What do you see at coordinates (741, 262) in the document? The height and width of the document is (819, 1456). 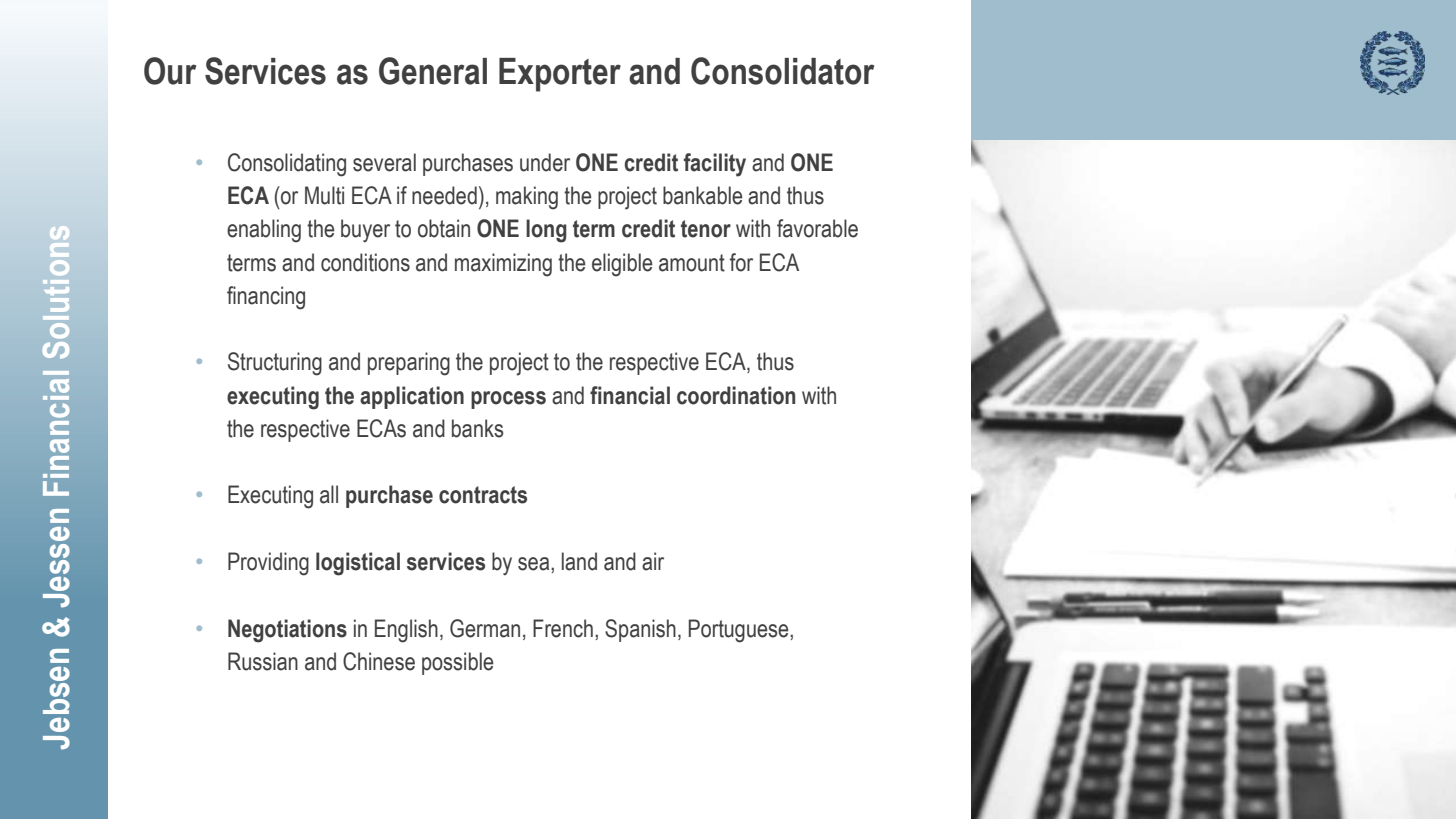 I see `for` at bounding box center [741, 262].
